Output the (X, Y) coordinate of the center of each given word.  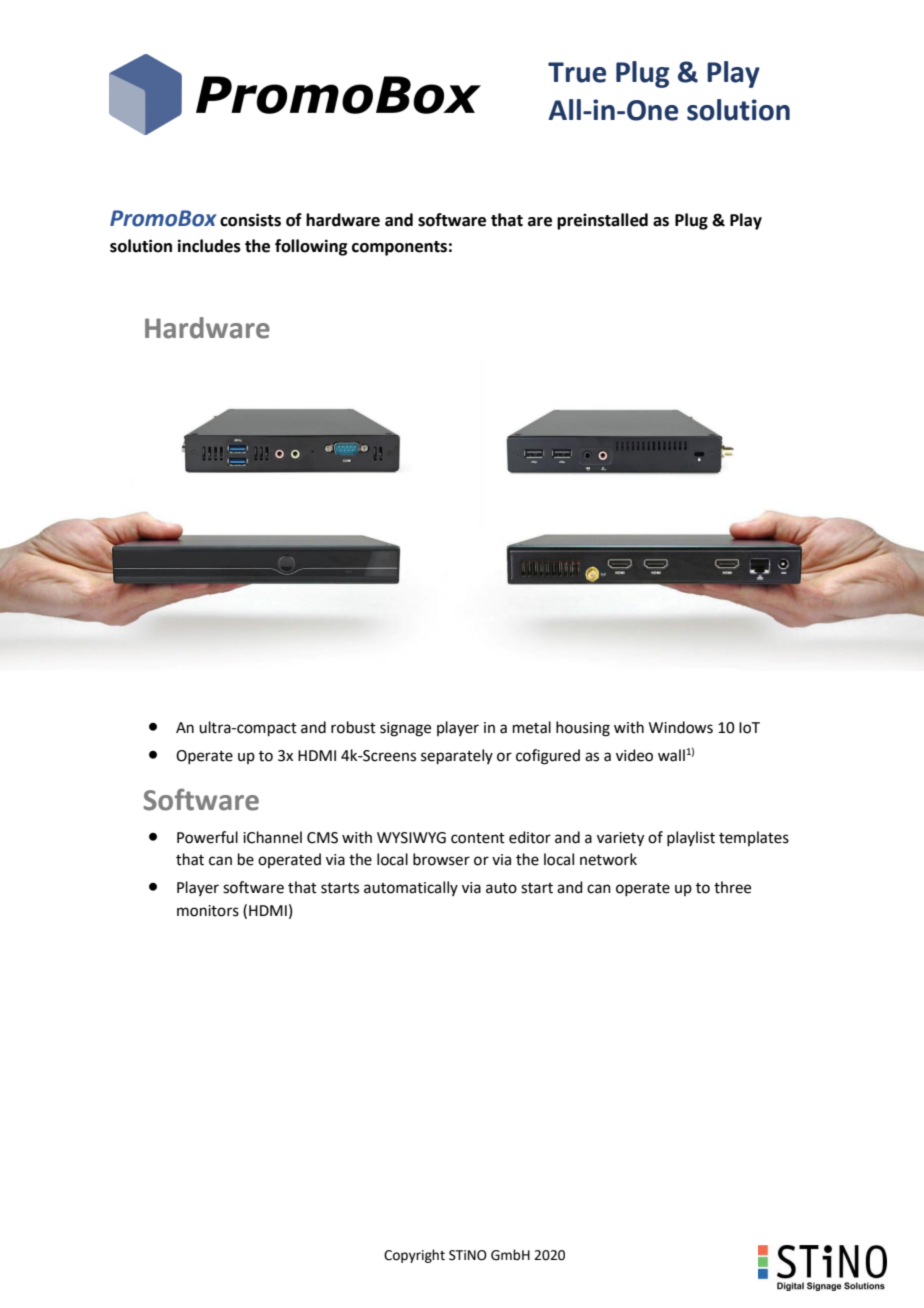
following (311, 247)
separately (457, 756)
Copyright (414, 1256)
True (577, 72)
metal (532, 727)
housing (583, 729)
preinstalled (602, 221)
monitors (208, 911)
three (732, 887)
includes (209, 246)
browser (441, 859)
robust (353, 727)
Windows (681, 727)
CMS (322, 838)
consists (250, 220)
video (634, 755)
